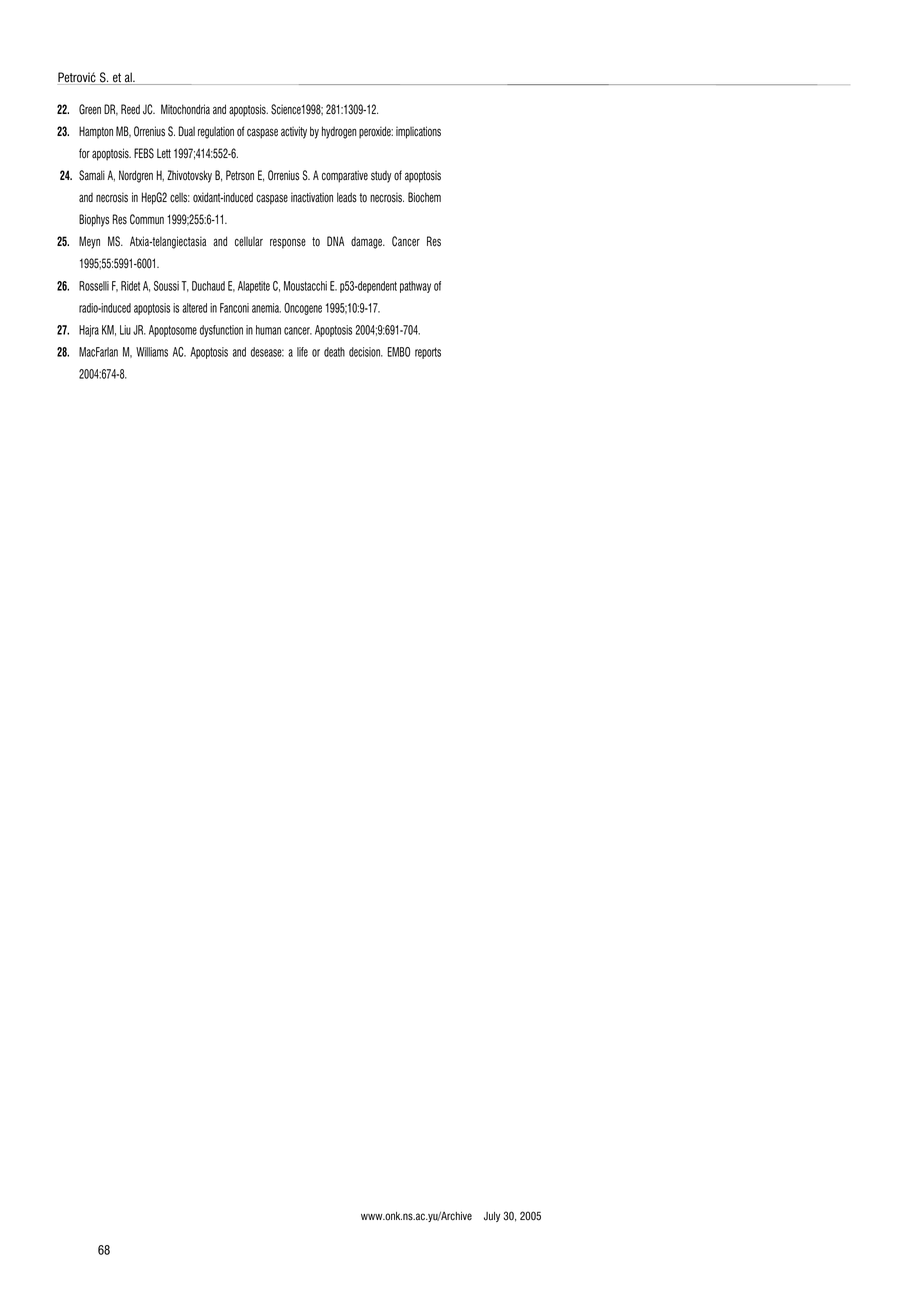 The height and width of the page is (1308, 924). What do you see at coordinates (492, 1217) in the page?
I see `July` at bounding box center [492, 1217].
